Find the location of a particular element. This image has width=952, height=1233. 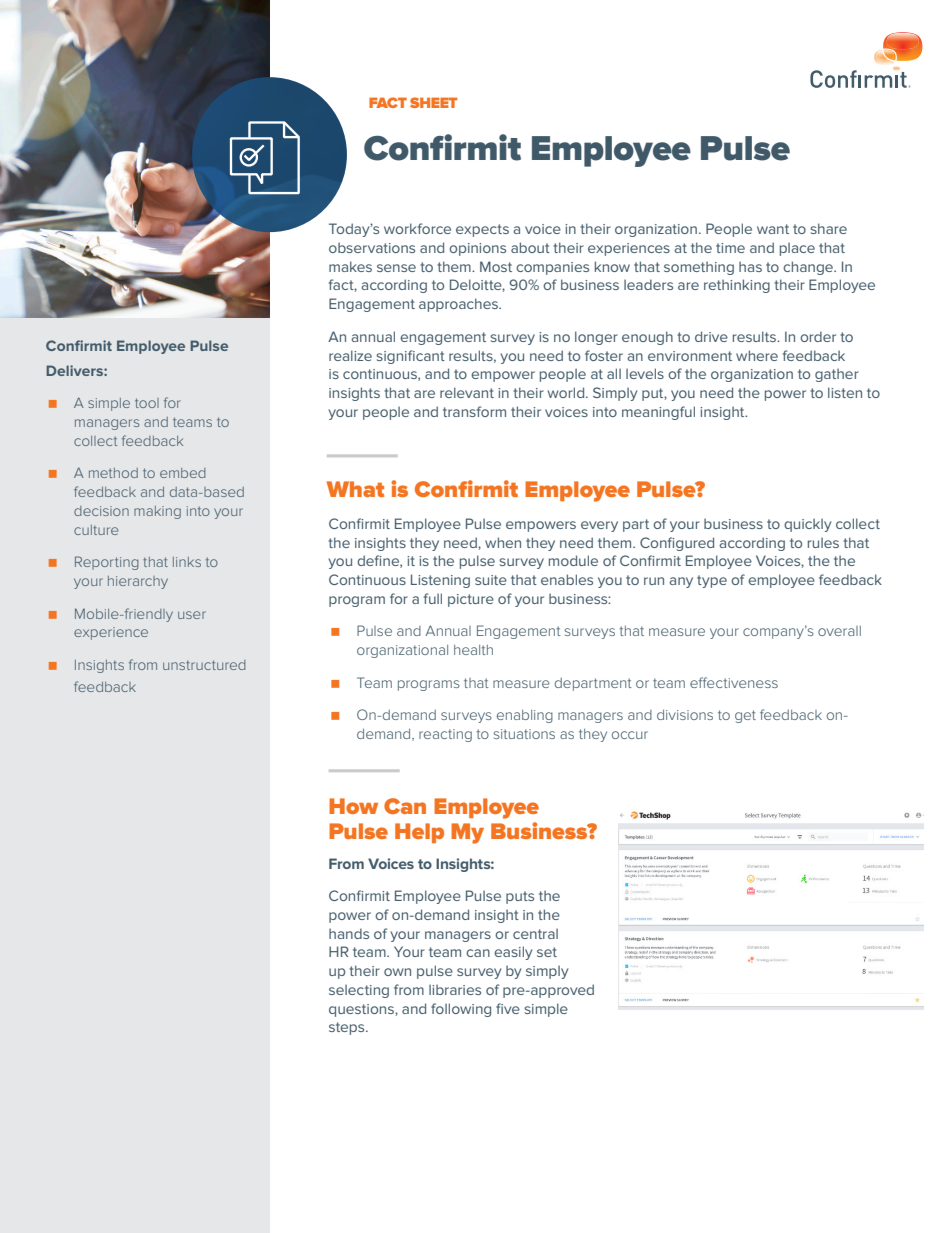

type is located at coordinates (712, 581).
